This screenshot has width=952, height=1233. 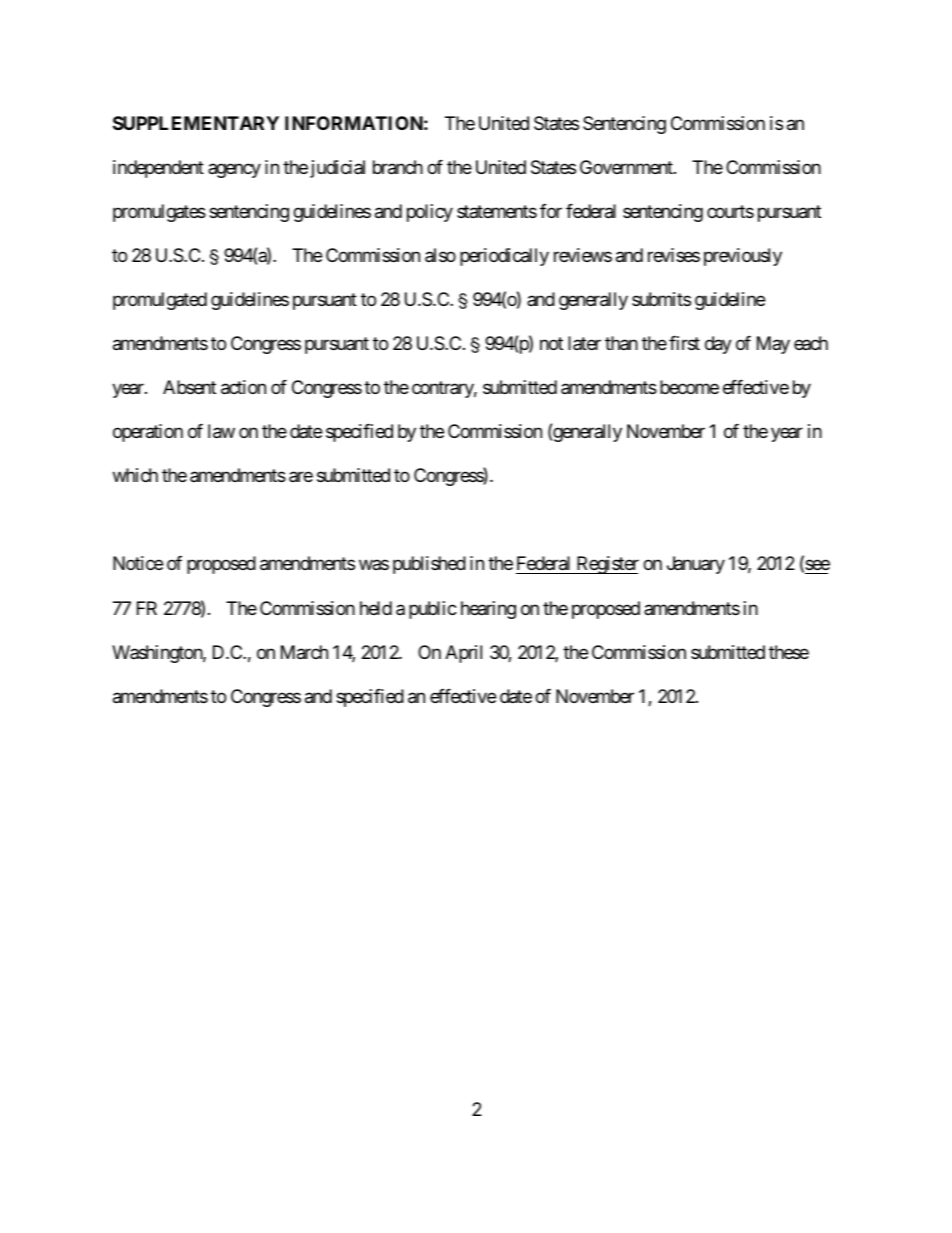 I want to click on March, so click(x=304, y=652).
